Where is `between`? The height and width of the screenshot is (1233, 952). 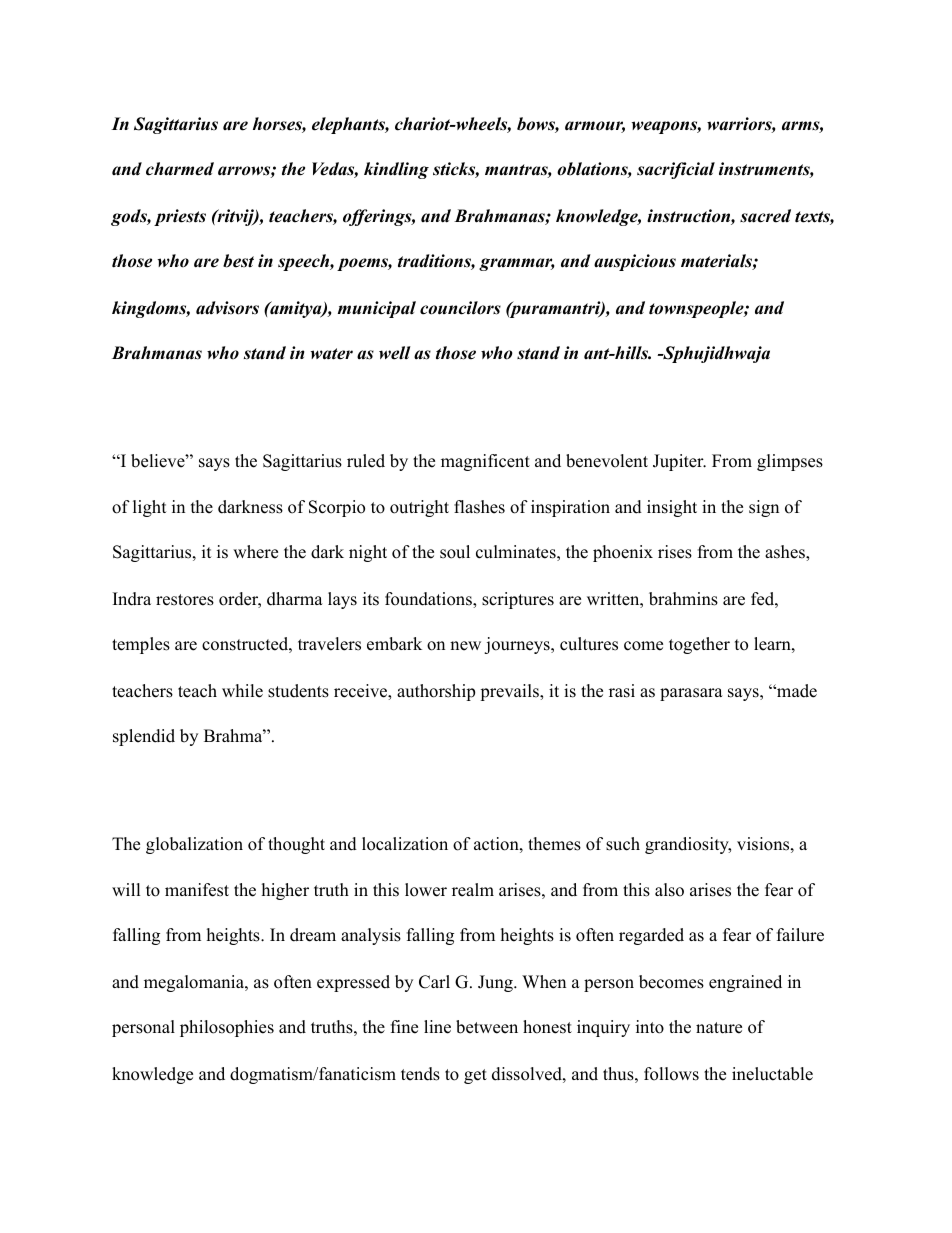
between is located at coordinates (487, 1027).
